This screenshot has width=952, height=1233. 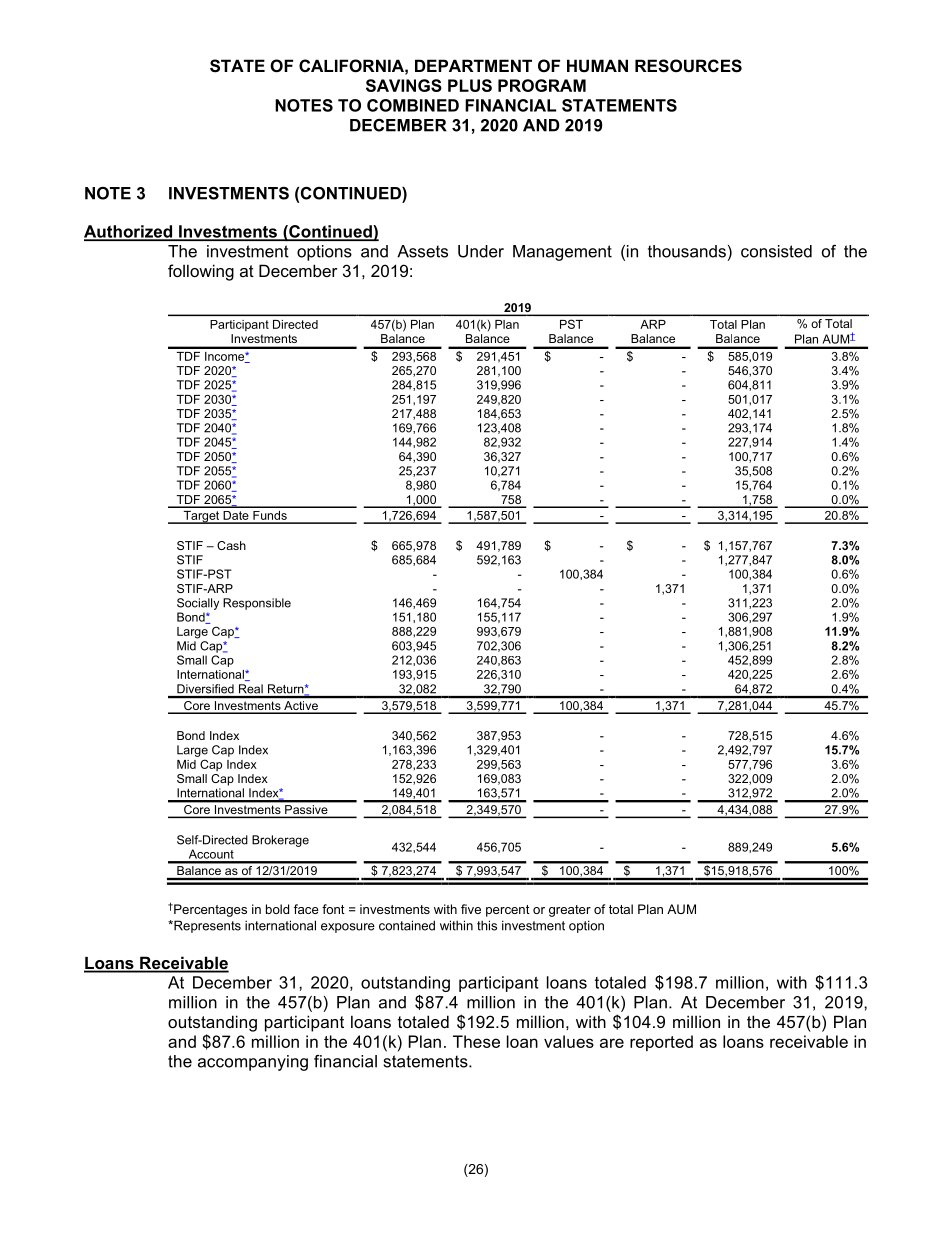 What do you see at coordinates (257, 604) in the screenshot?
I see `Responsible` at bounding box center [257, 604].
